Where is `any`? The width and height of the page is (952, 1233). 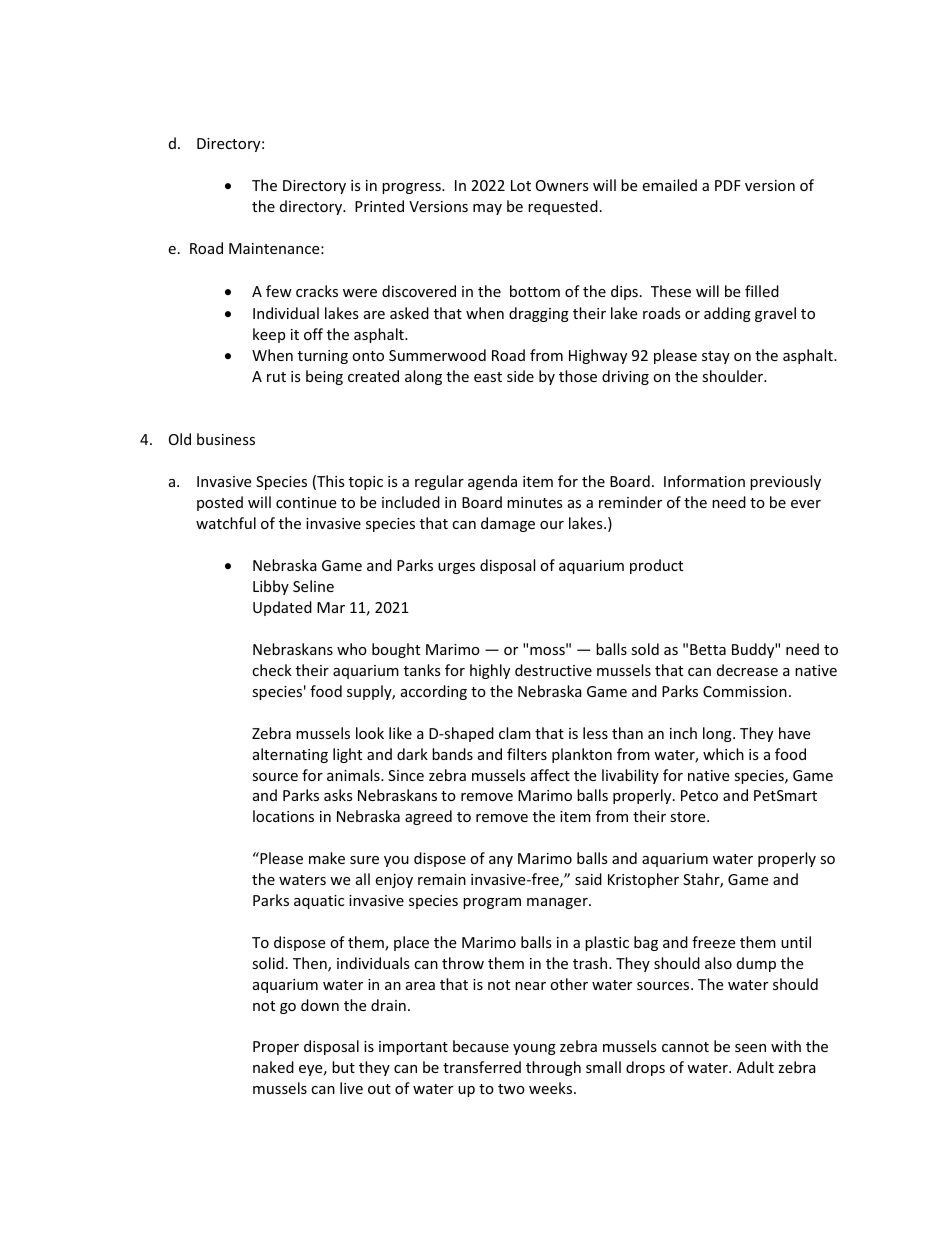 any is located at coordinates (501, 861).
